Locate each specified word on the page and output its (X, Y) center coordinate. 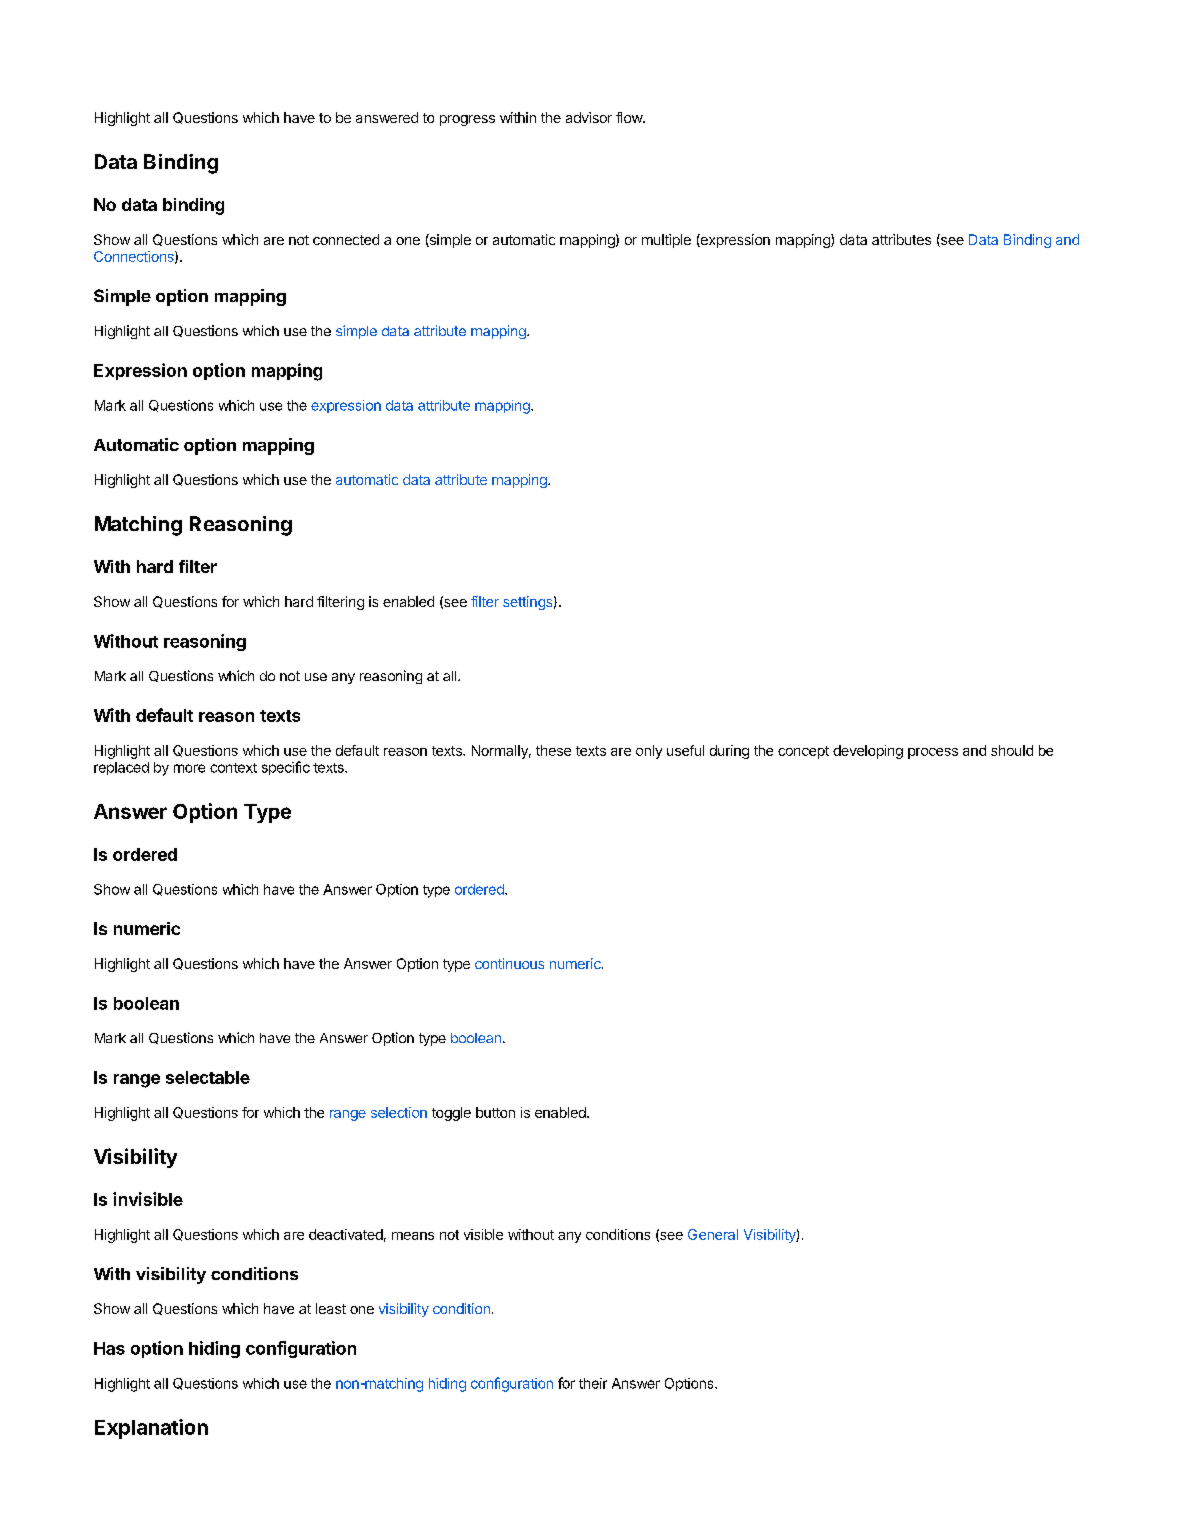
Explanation (151, 1429)
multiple (666, 241)
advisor (589, 117)
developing (868, 752)
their (593, 1383)
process (933, 753)
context (233, 768)
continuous (509, 963)
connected (346, 239)
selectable (208, 1077)
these (553, 750)
